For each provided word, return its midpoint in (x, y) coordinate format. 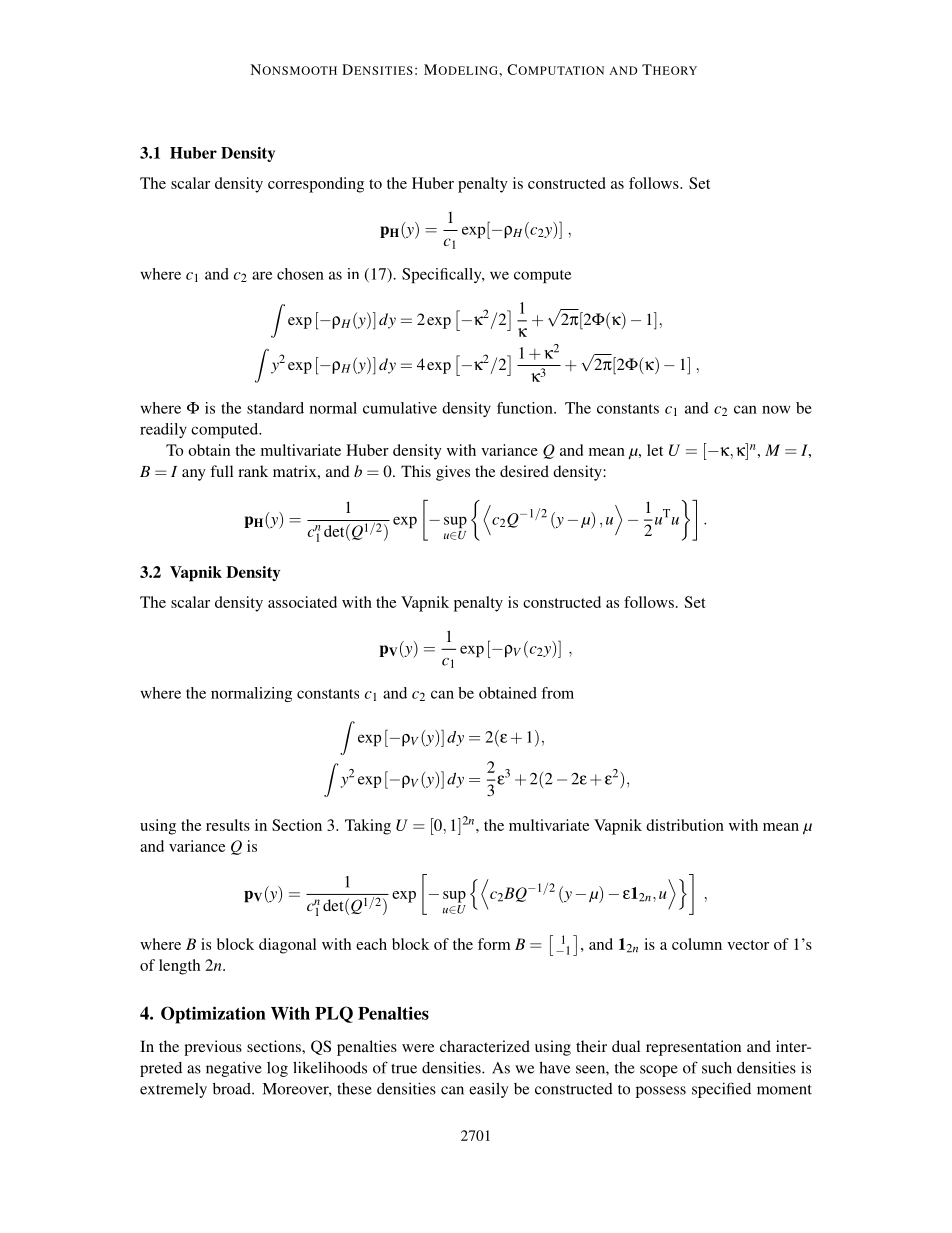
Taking (368, 827)
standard (275, 408)
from (558, 693)
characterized (485, 1046)
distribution (685, 825)
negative (234, 1069)
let (655, 450)
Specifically (443, 275)
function (526, 408)
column (697, 944)
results (228, 825)
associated (302, 602)
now (776, 409)
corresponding (316, 185)
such (717, 1068)
